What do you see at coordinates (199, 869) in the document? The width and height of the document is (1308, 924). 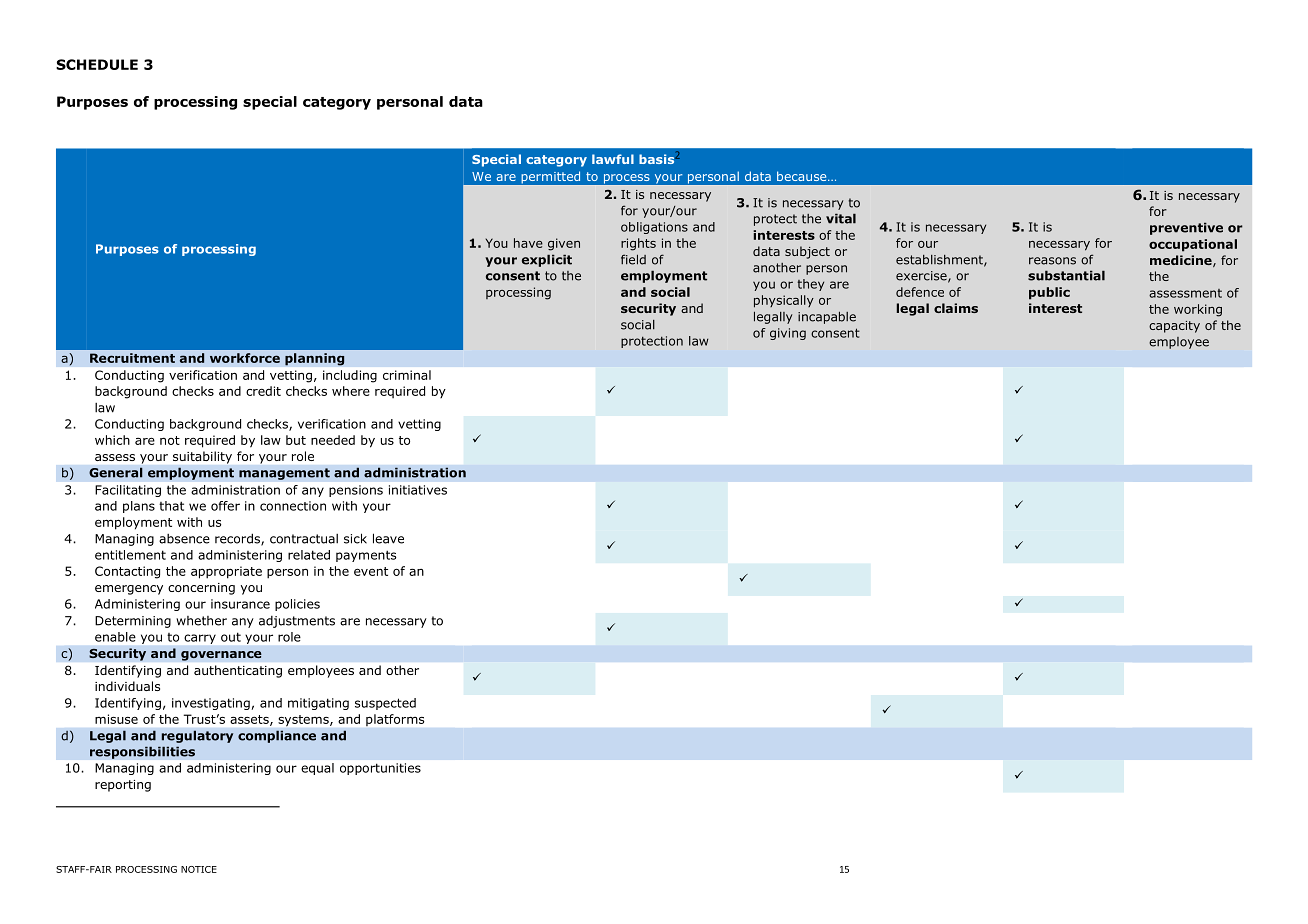 I see `NOTICE` at bounding box center [199, 869].
